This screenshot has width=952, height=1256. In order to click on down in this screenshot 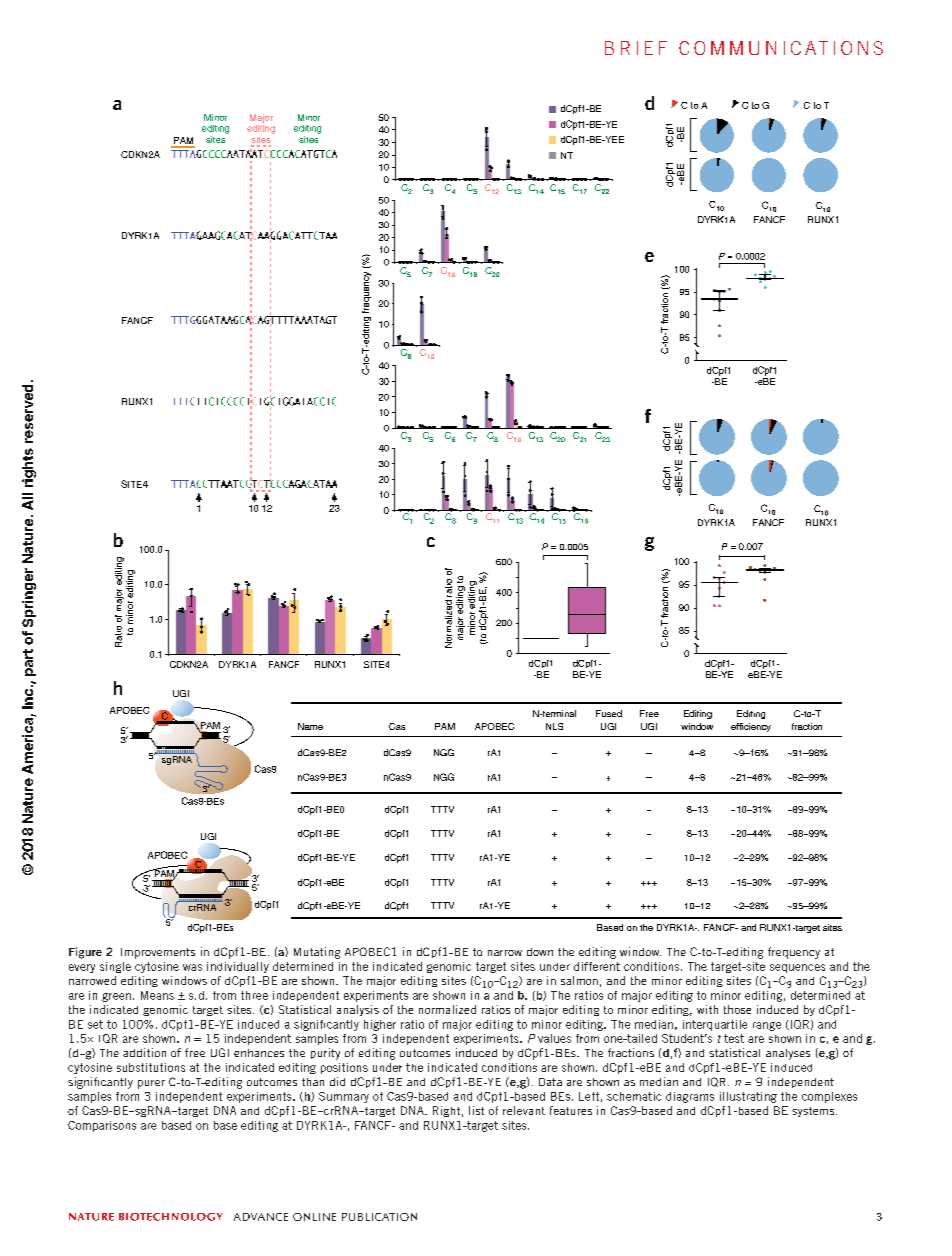, I will do `click(540, 952)`.
